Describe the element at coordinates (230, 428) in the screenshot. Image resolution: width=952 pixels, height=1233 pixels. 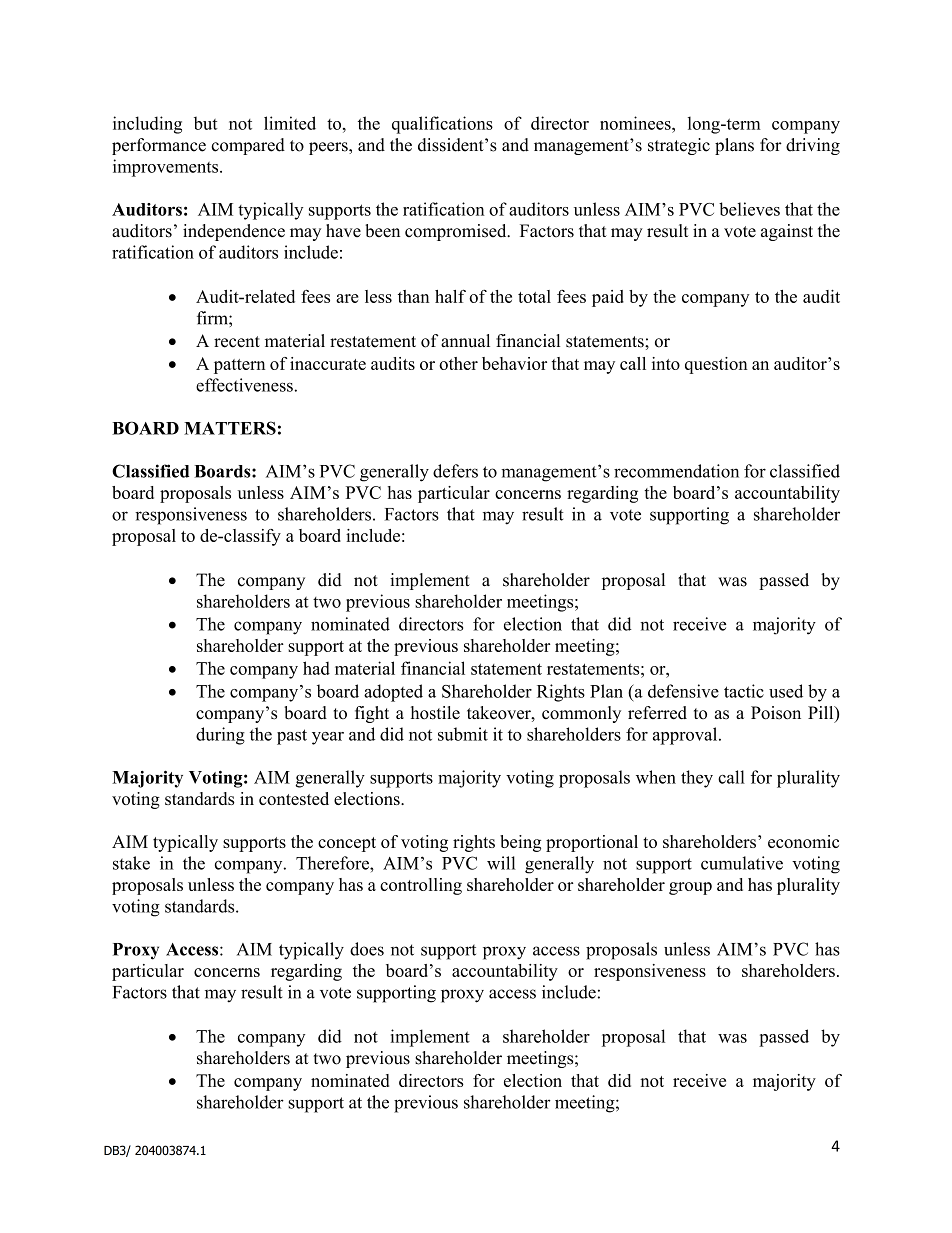
I see `MATTERS` at that location.
